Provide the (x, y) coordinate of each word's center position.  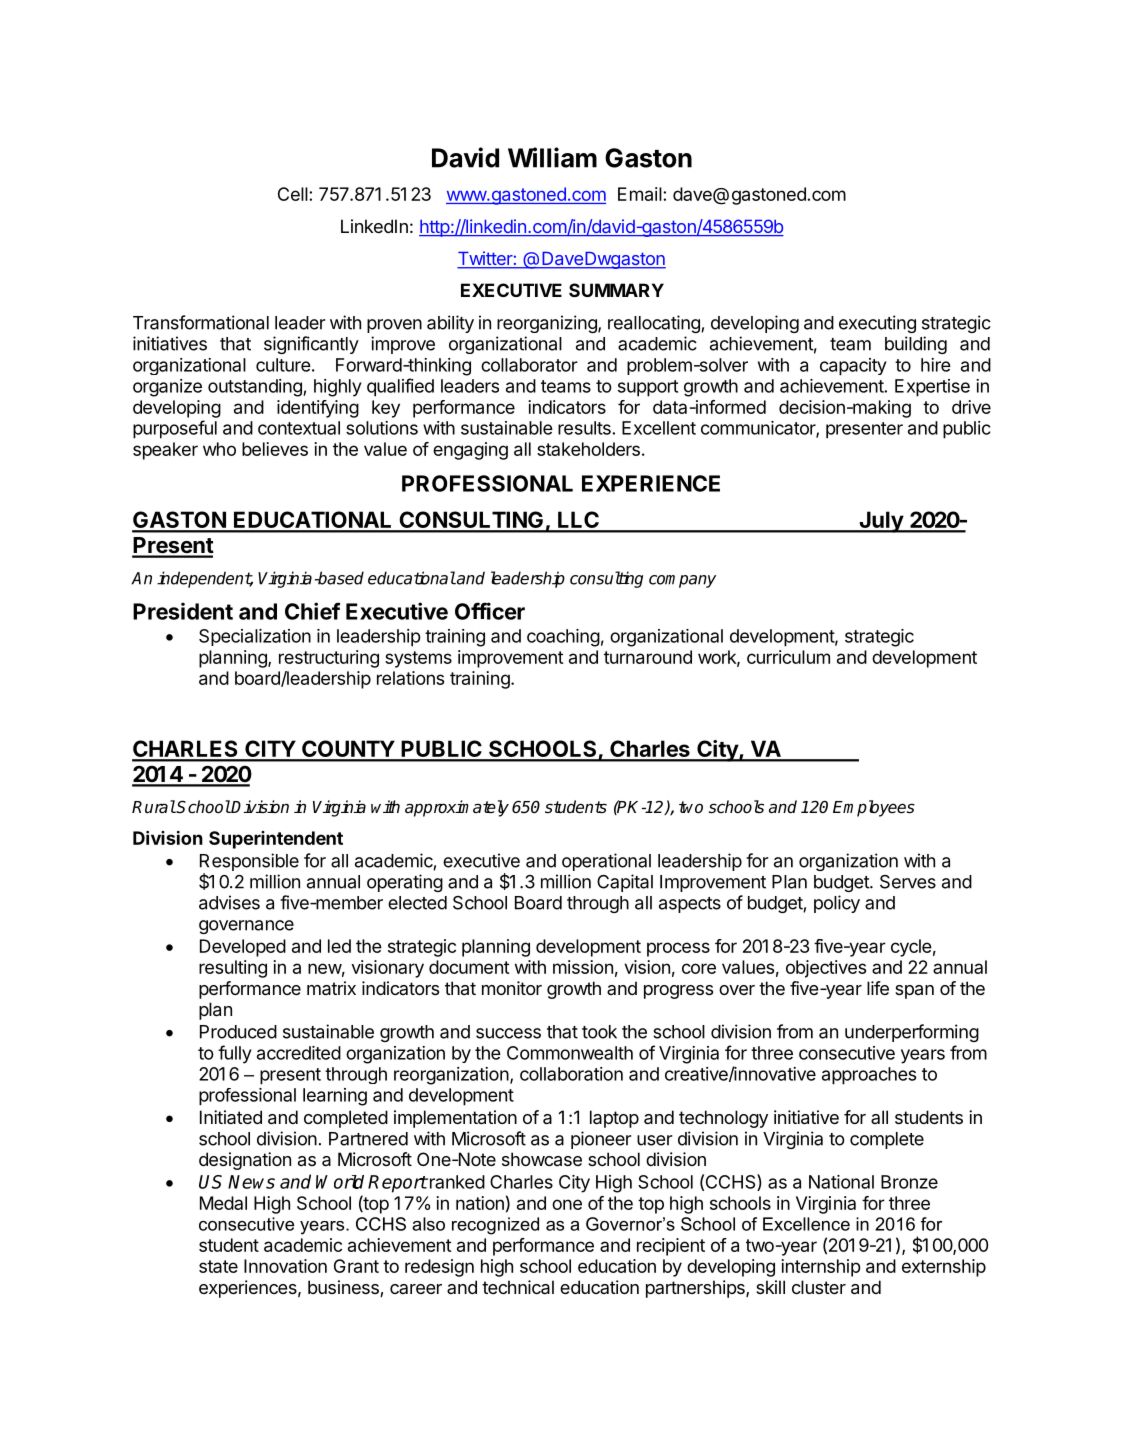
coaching (563, 638)
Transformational (201, 322)
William (552, 157)
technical (518, 1287)
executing (877, 324)
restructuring (329, 659)
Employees (874, 808)
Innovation (285, 1266)
